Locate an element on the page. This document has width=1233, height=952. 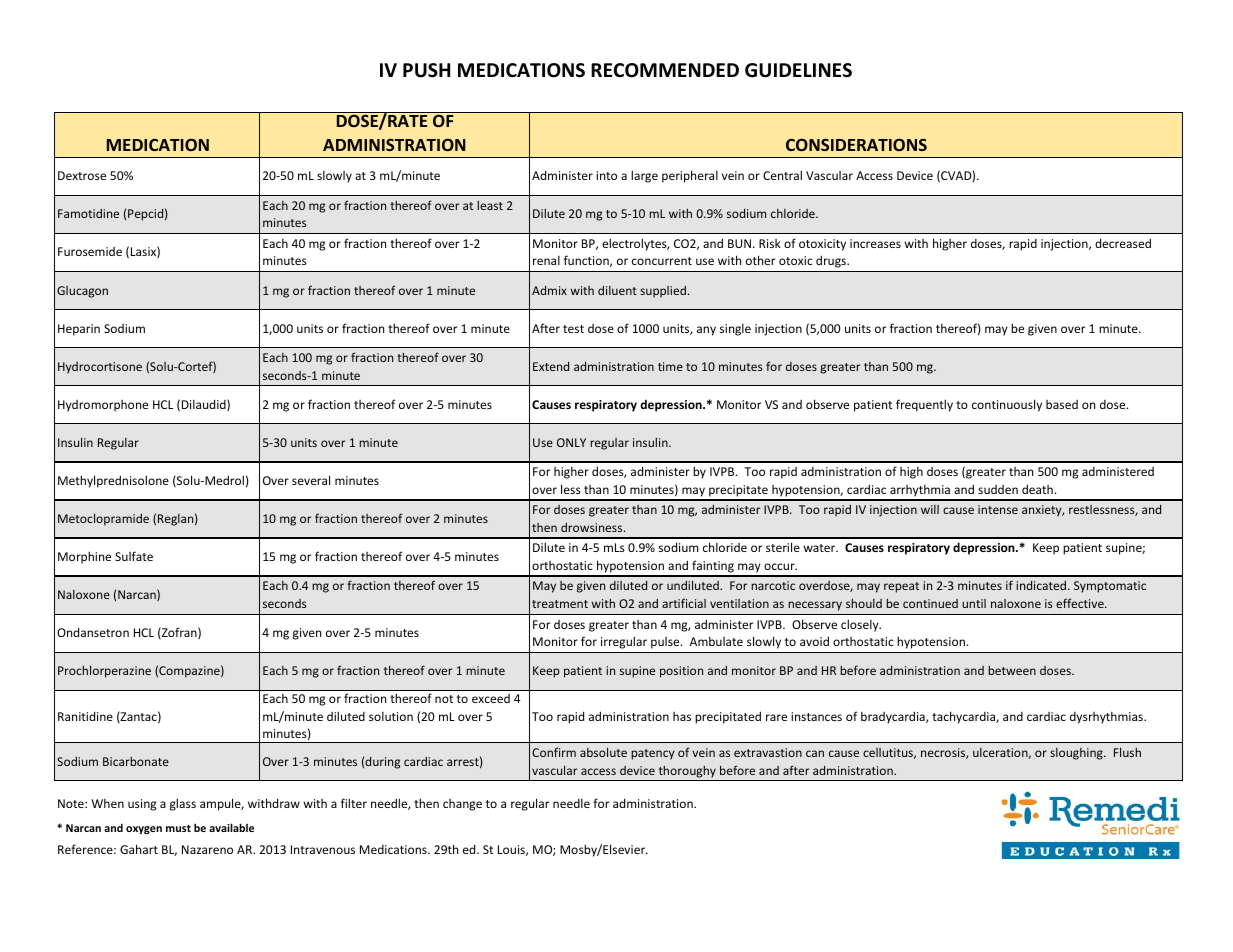
RECOMMENDED is located at coordinates (665, 70).
